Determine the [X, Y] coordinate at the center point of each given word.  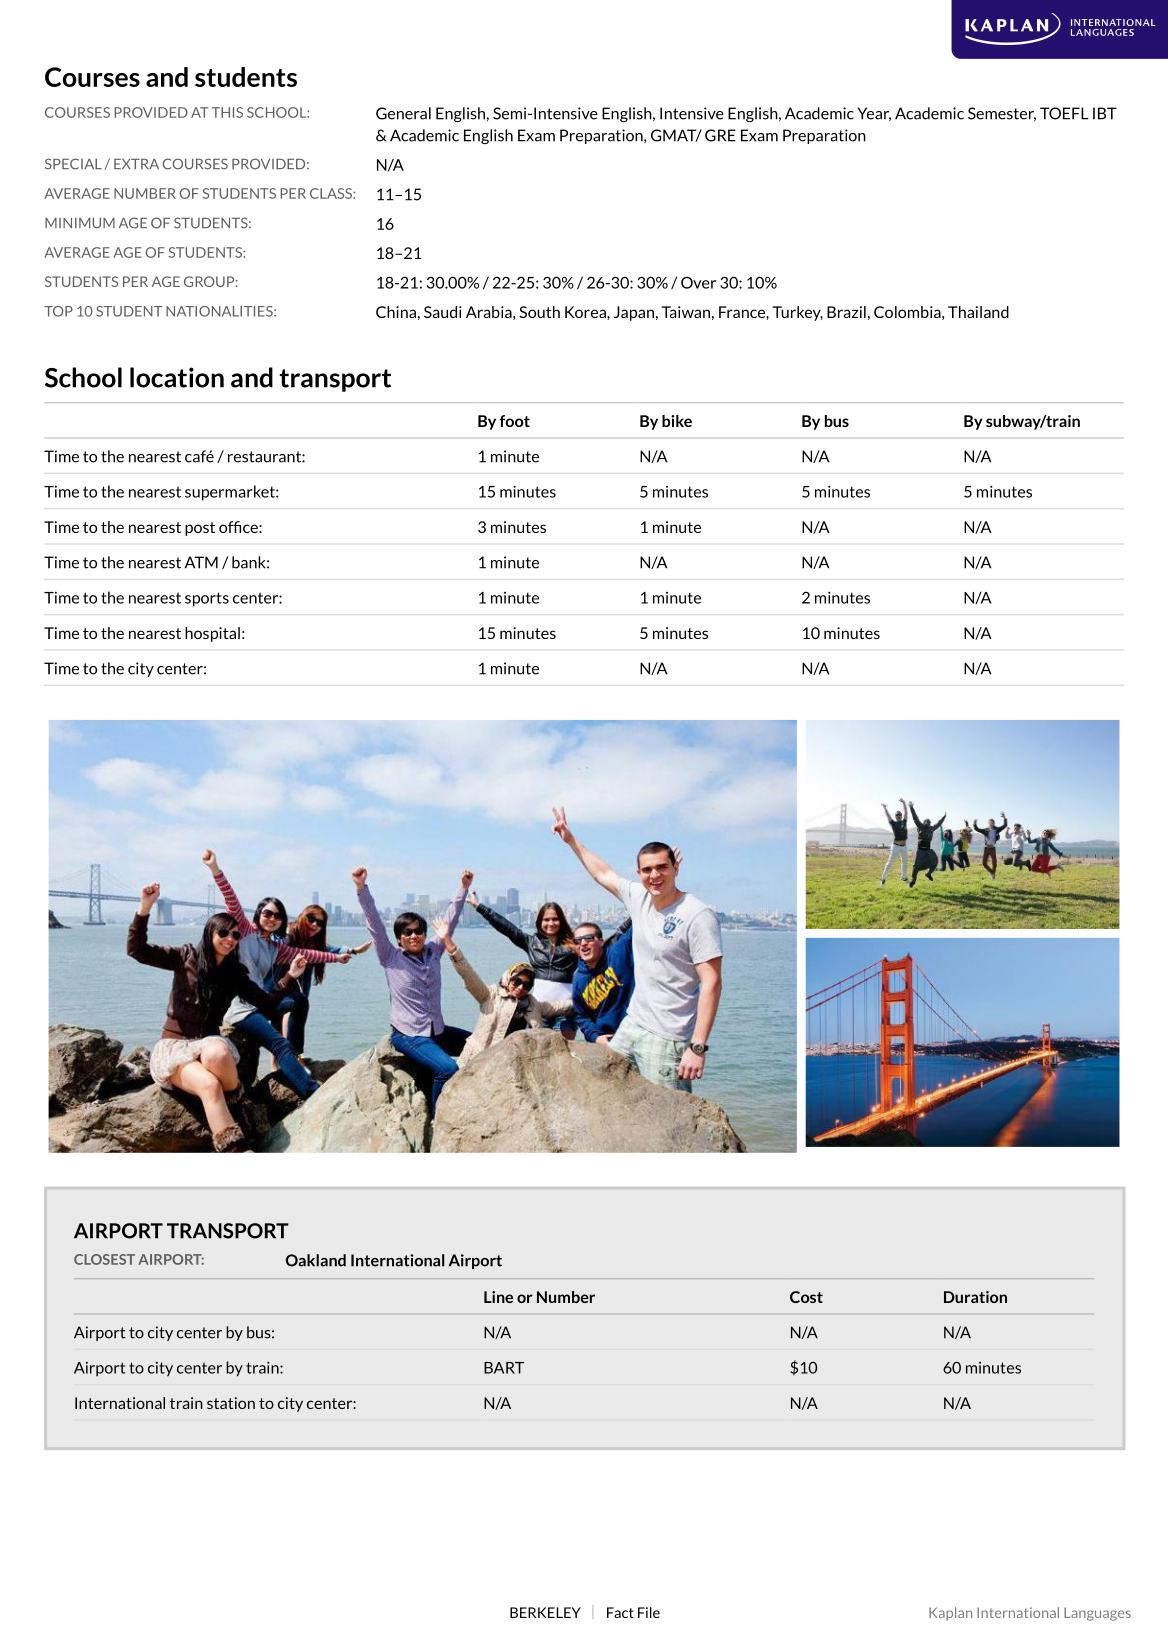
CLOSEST [104, 1259]
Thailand [978, 312]
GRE [720, 135]
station [231, 1403]
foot [514, 421]
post [200, 529]
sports [207, 599]
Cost [806, 1297]
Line [498, 1297]
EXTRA [136, 164]
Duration [975, 1297]
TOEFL [1064, 113]
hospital [212, 634]
